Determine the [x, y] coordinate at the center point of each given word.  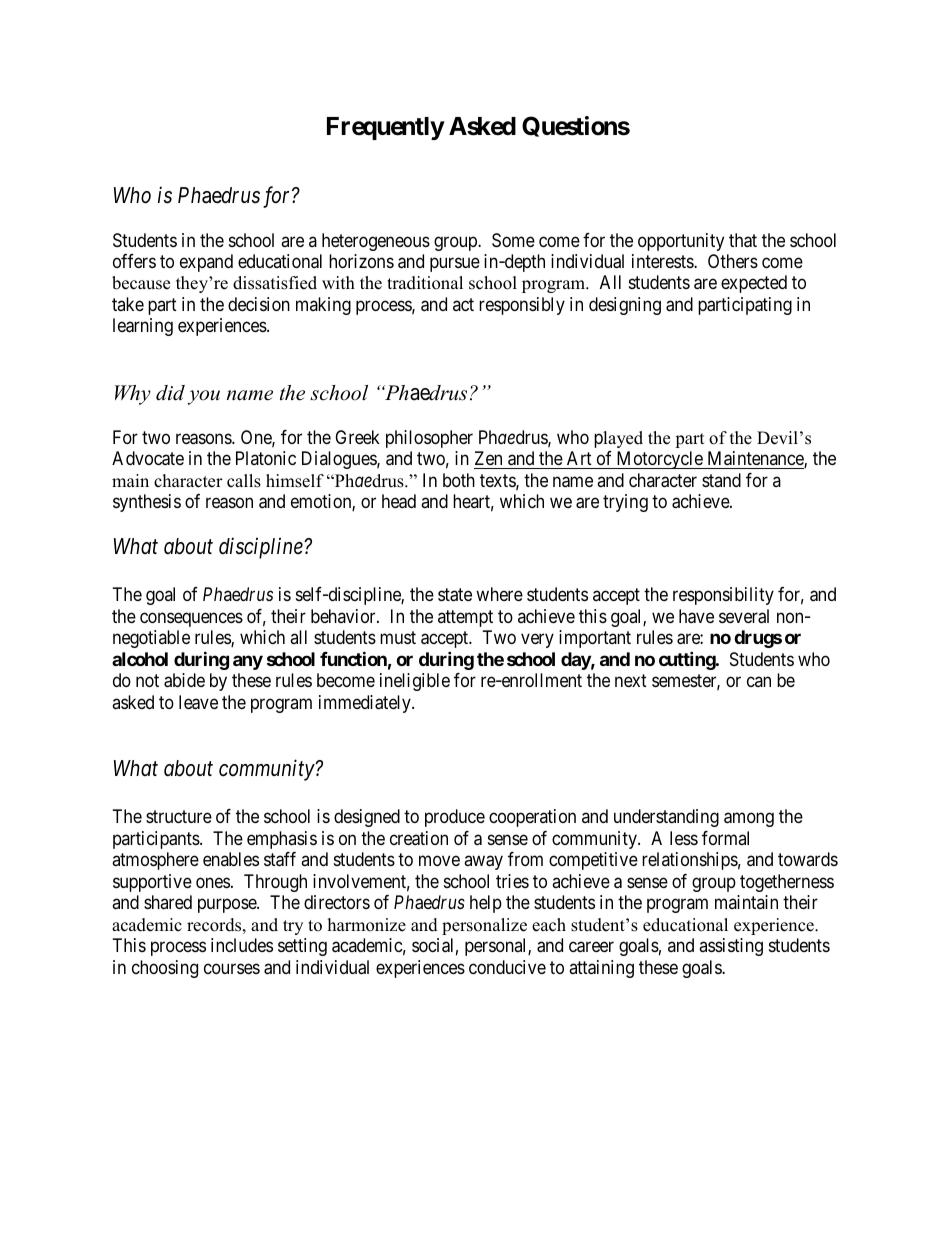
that [743, 240]
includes [242, 945]
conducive [507, 967]
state [455, 595]
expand [206, 263]
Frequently [386, 128]
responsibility [723, 596]
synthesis [147, 503]
